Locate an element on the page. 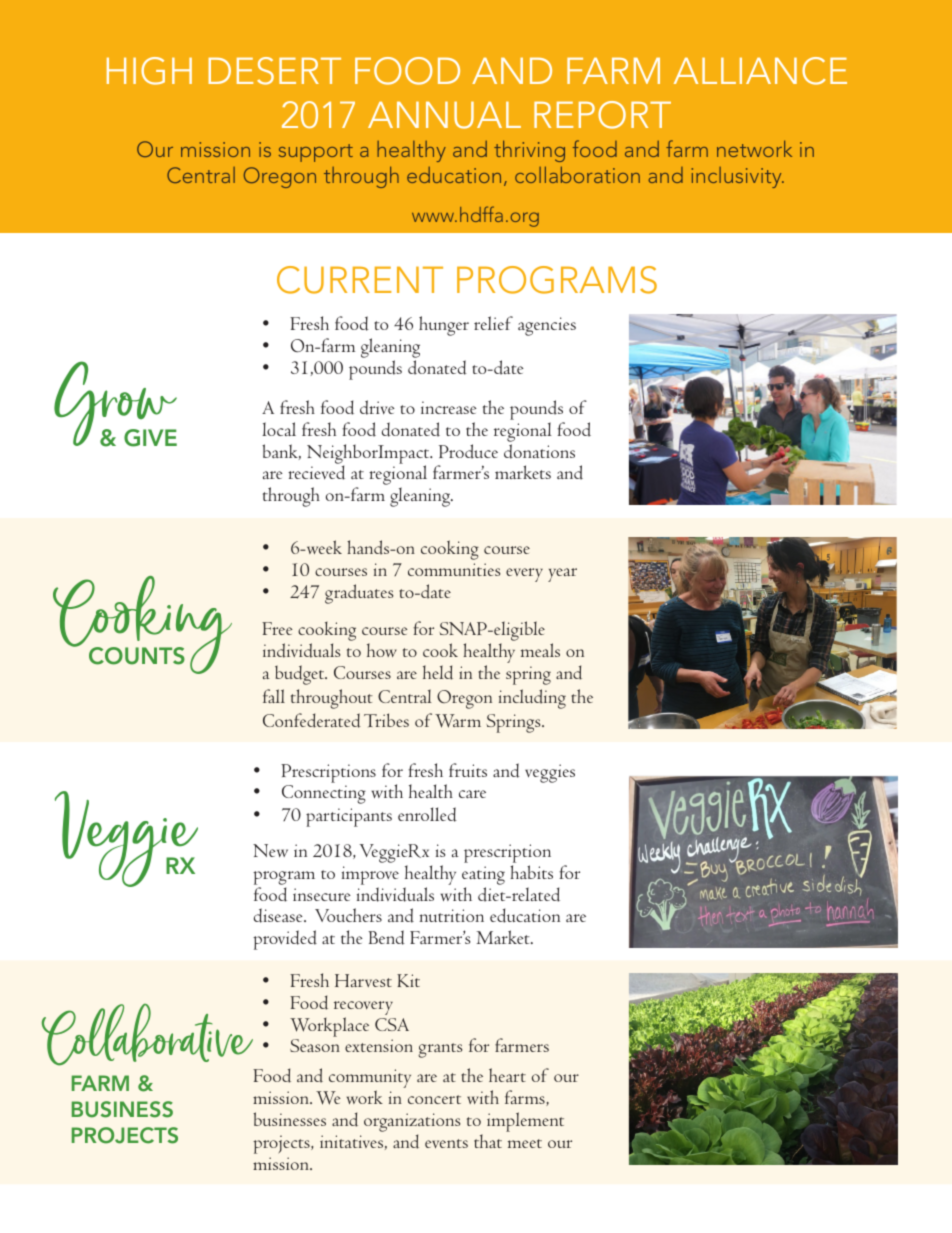  eating is located at coordinates (483, 875).
